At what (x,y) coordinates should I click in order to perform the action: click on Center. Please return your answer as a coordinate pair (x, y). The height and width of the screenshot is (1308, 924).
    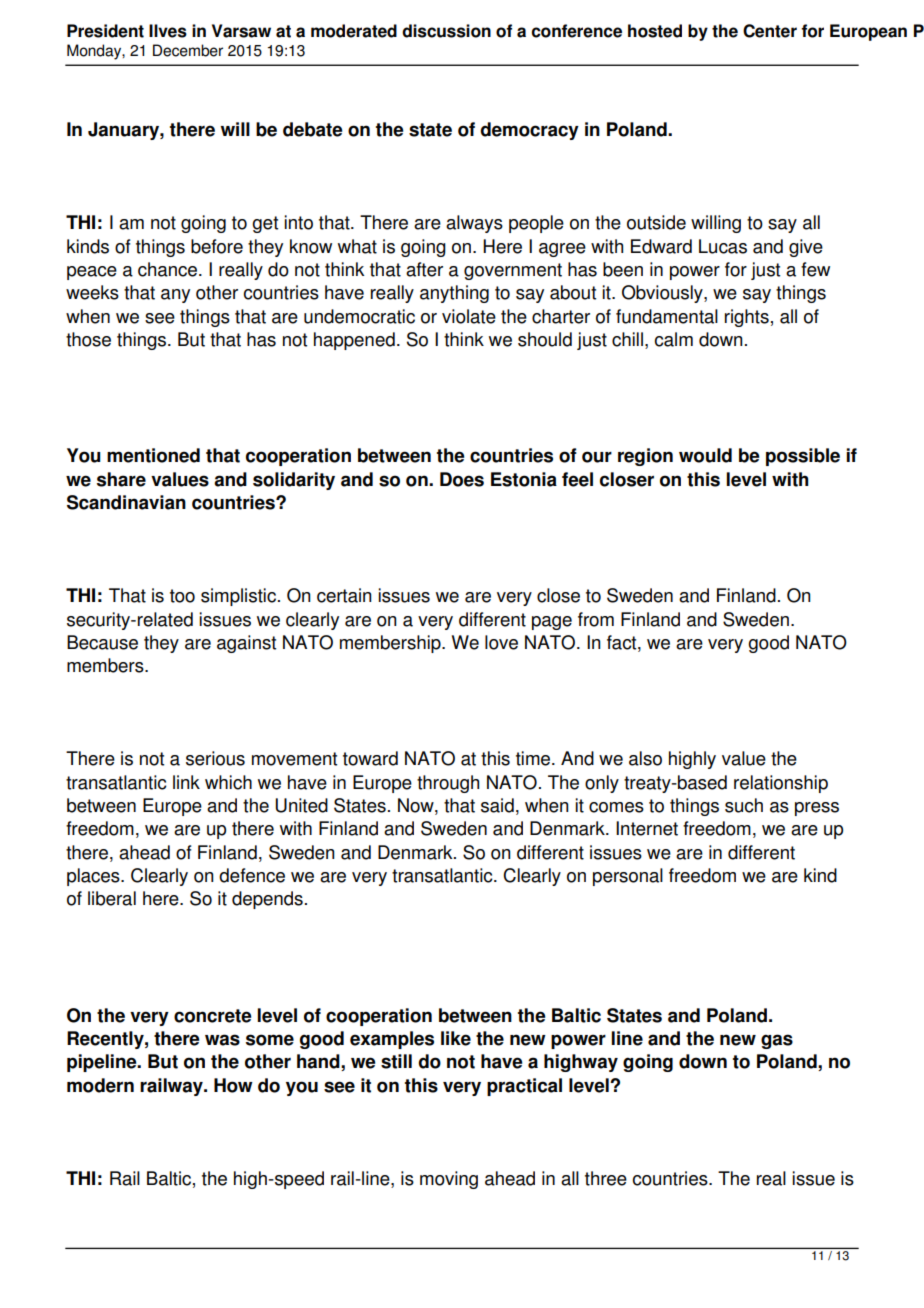
    Looking at the image, I should click on (770, 31).
